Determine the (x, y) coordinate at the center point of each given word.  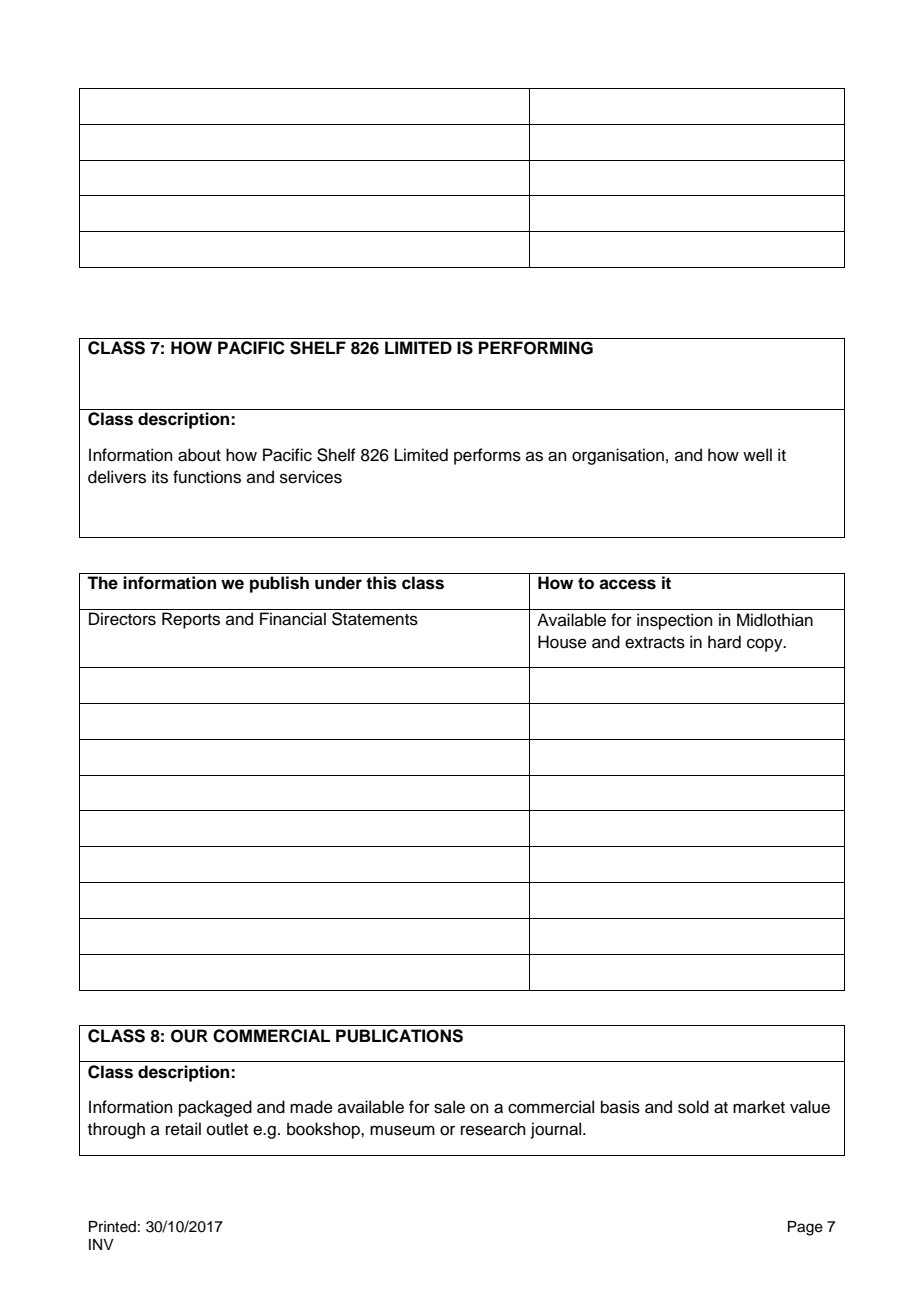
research (493, 1129)
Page (805, 1228)
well (757, 455)
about (199, 455)
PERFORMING (536, 348)
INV (101, 1244)
